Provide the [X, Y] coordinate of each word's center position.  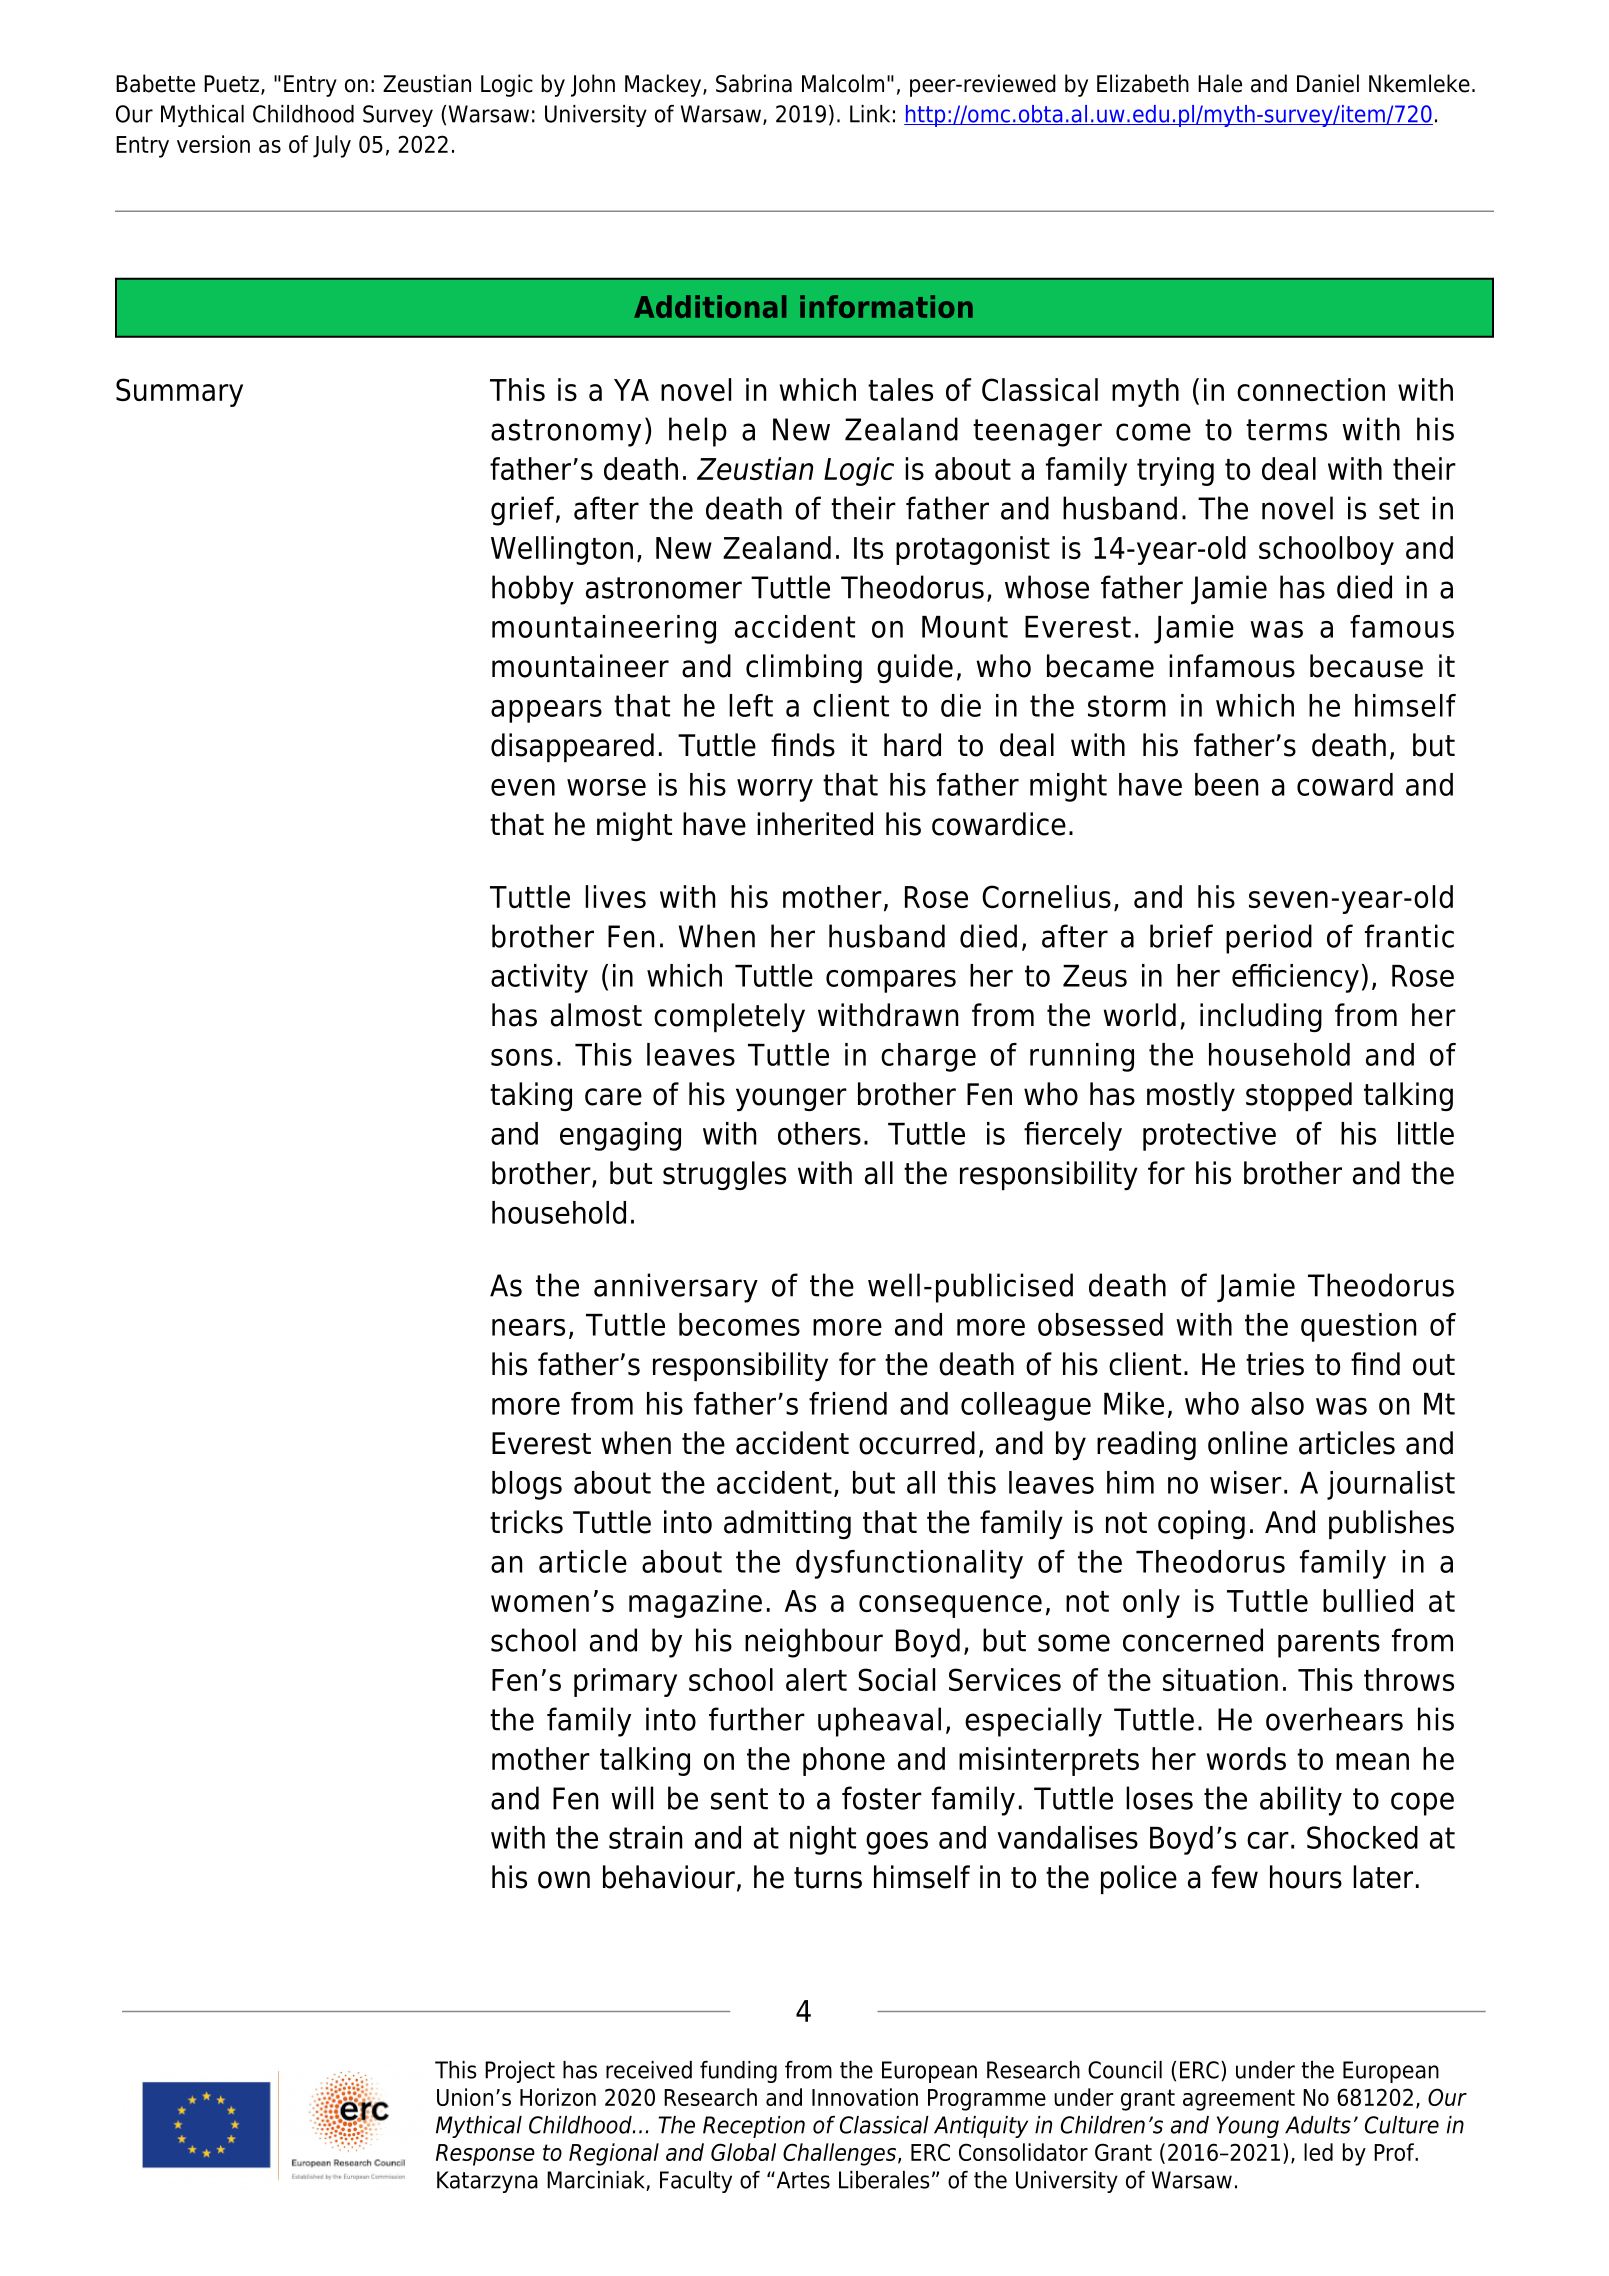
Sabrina [754, 83]
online [1248, 1443]
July [332, 146]
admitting [787, 1524]
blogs [527, 1485]
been [1227, 784]
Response [485, 2155]
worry [775, 790]
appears [546, 711]
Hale [1220, 83]
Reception [754, 2127]
